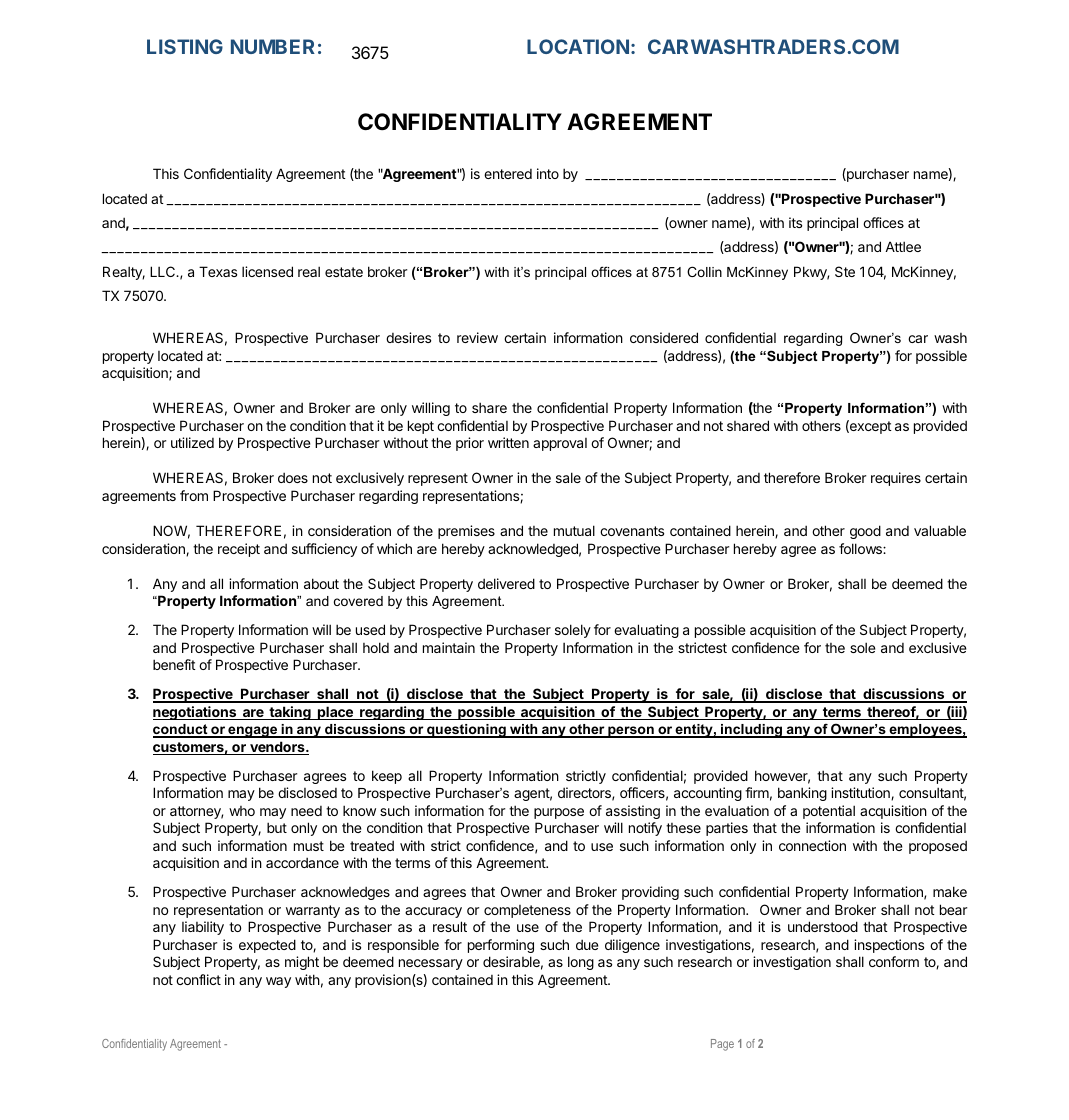  Describe the element at coordinates (578, 46) in the document. I see `LOCATION` at that location.
